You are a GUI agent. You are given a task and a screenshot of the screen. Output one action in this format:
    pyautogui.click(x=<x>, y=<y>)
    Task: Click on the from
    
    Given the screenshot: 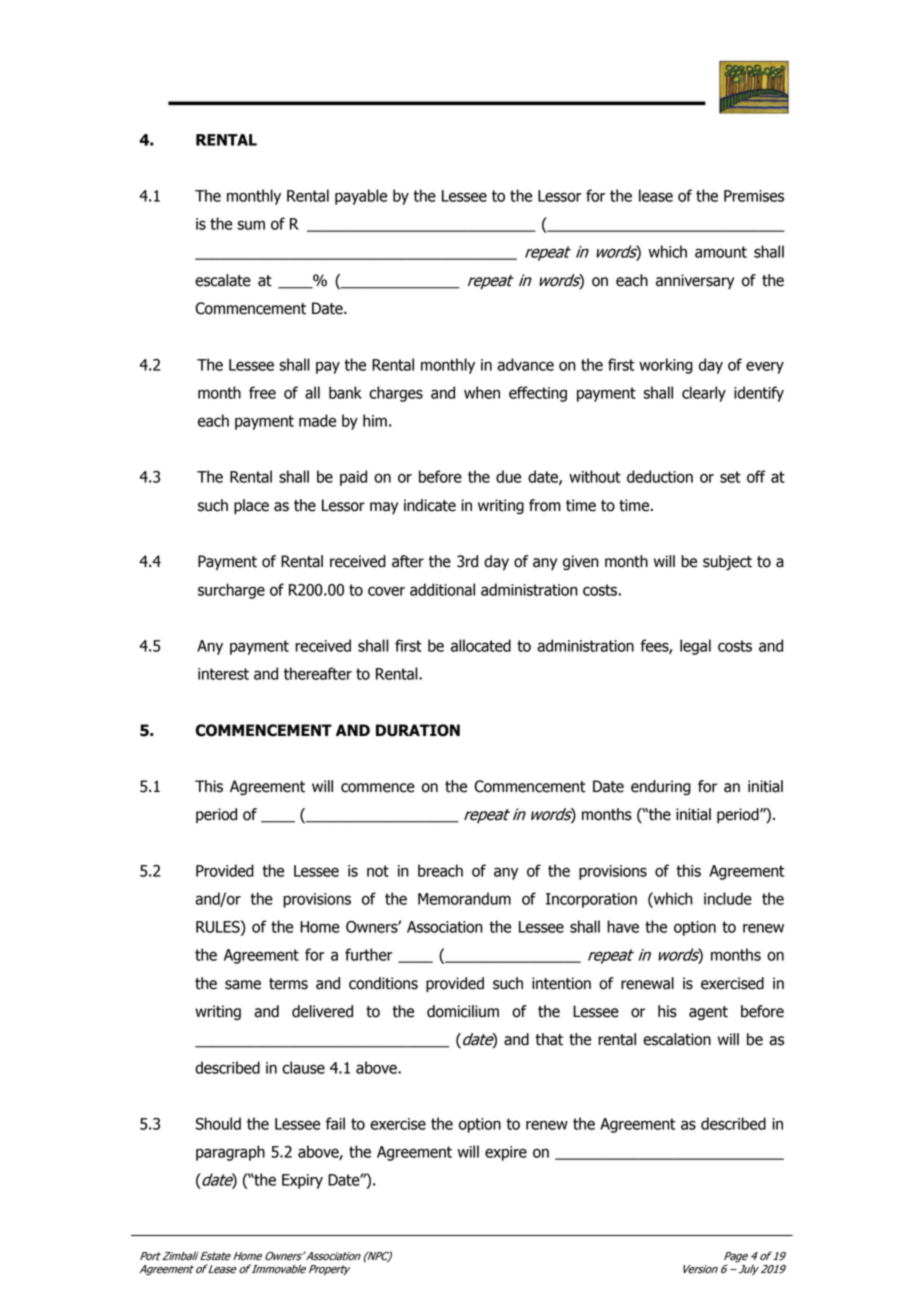 What is the action you would take?
    pyautogui.click(x=545, y=505)
